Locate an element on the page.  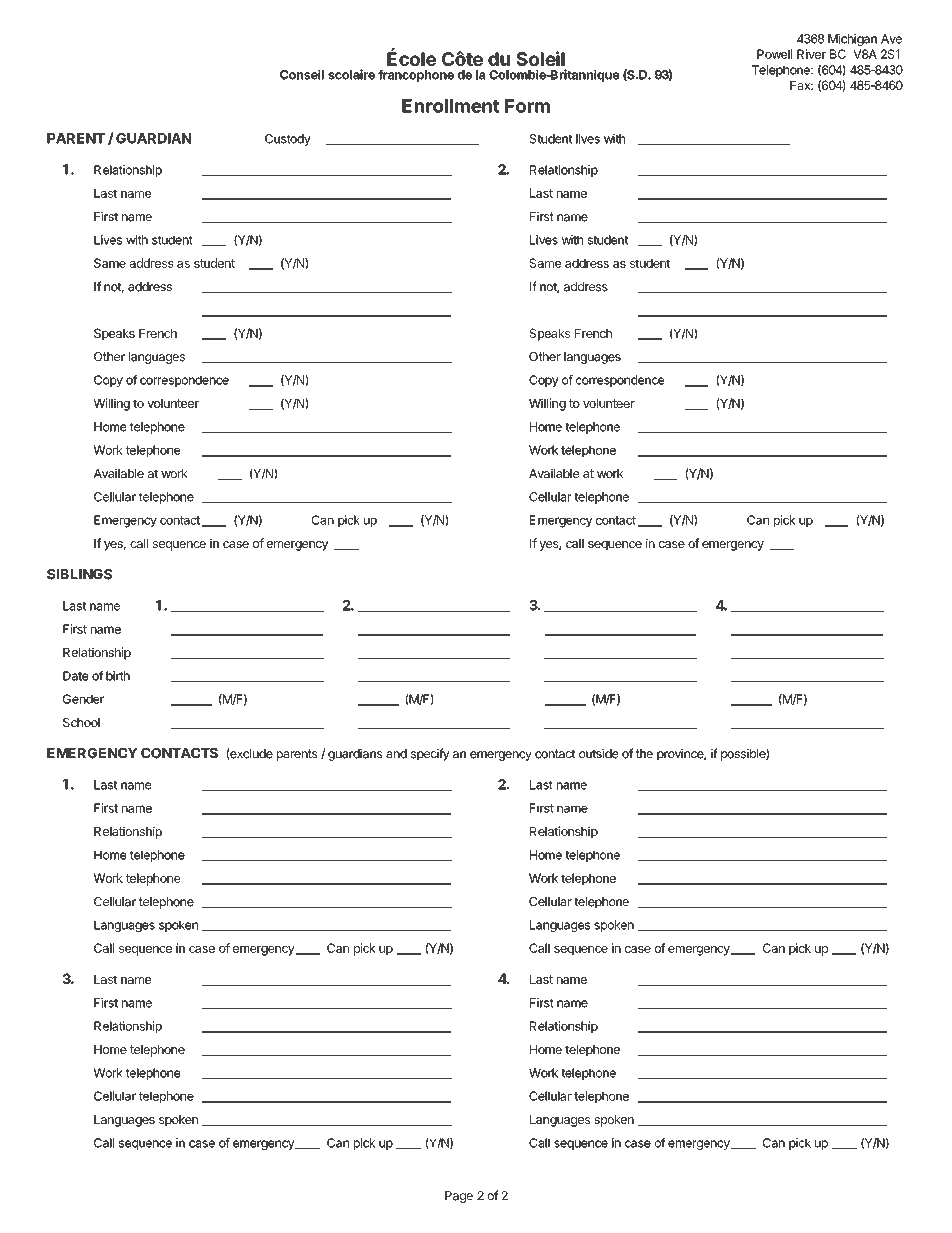
River is located at coordinates (811, 54).
